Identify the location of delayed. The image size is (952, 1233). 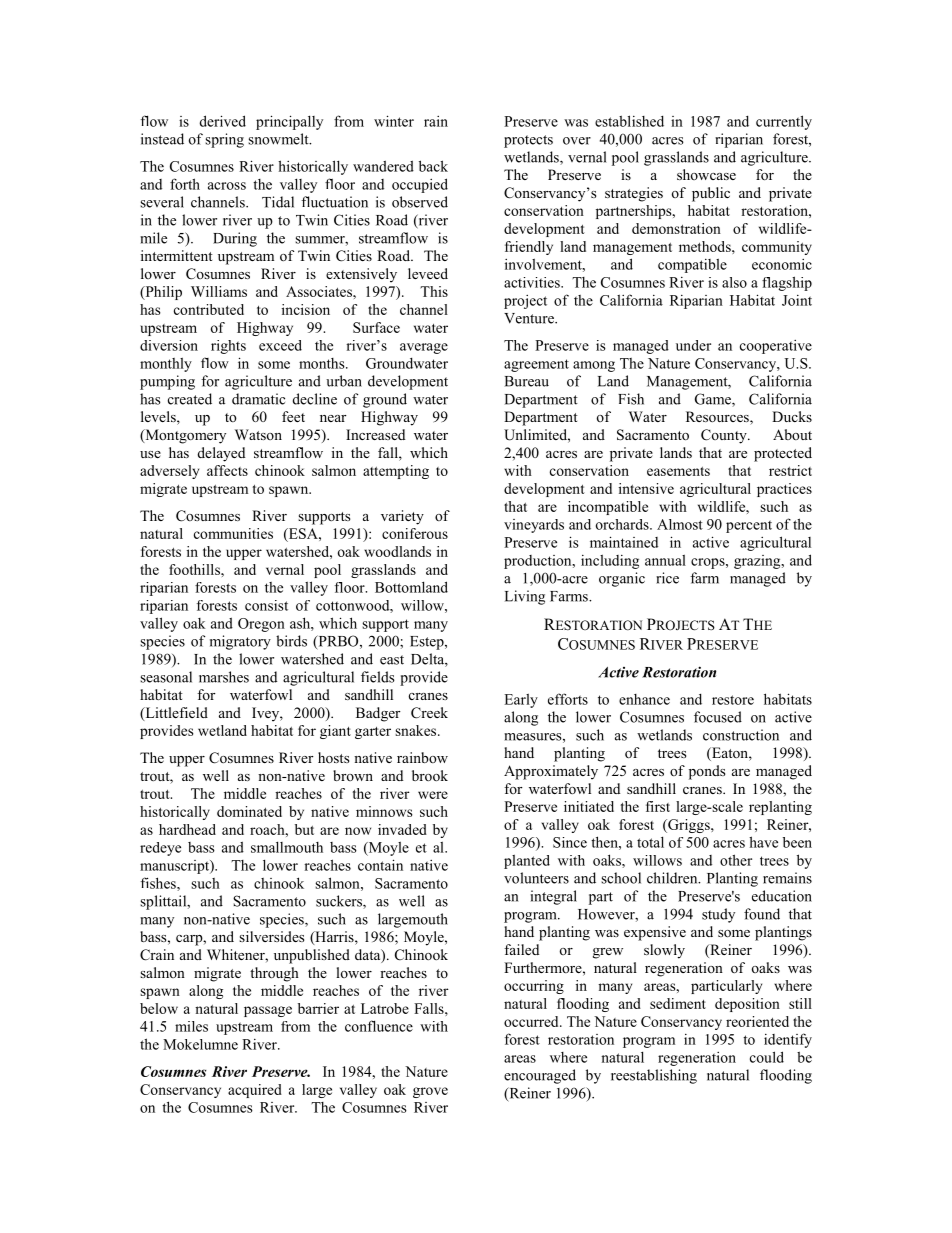
(221, 454).
